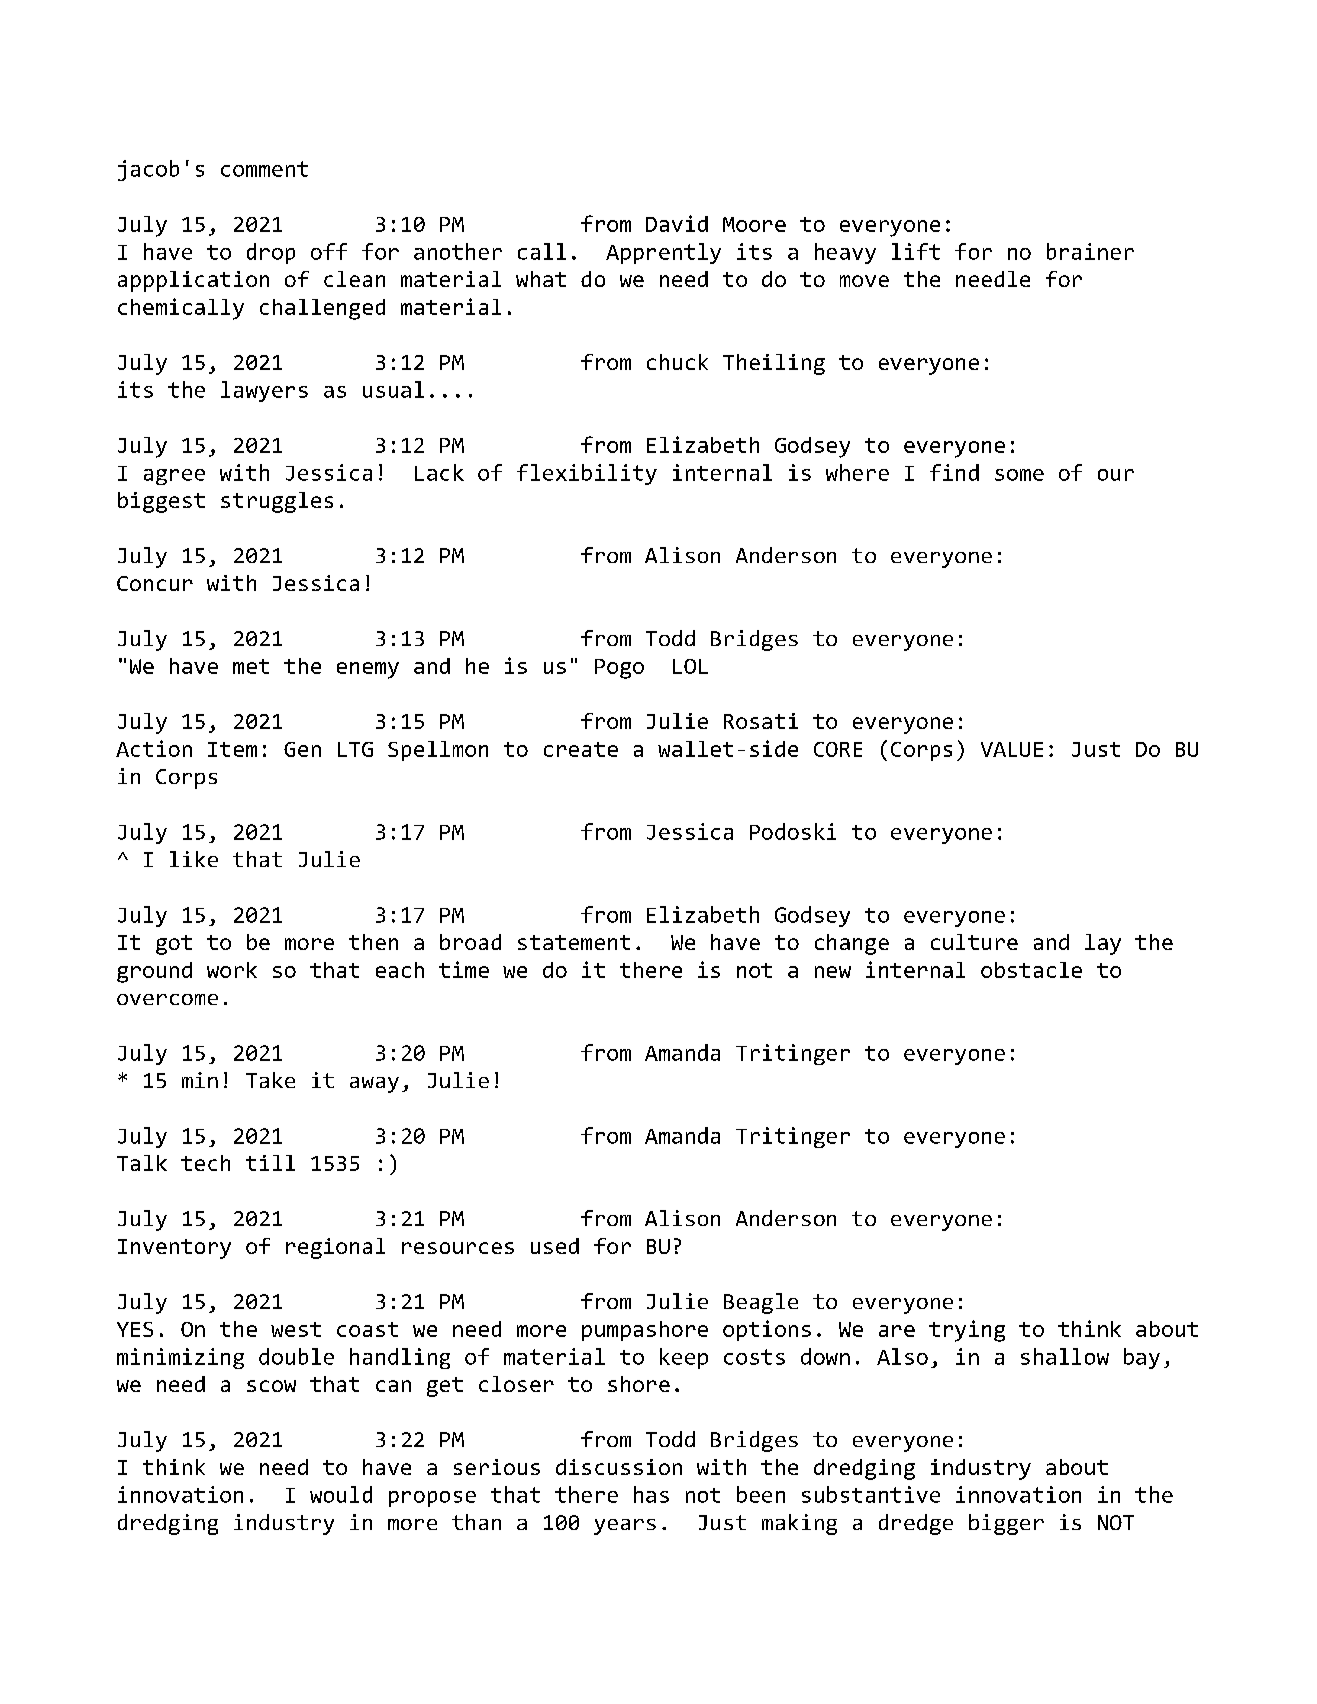 Image resolution: width=1317 pixels, height=1704 pixels. I want to click on comment, so click(264, 169).
